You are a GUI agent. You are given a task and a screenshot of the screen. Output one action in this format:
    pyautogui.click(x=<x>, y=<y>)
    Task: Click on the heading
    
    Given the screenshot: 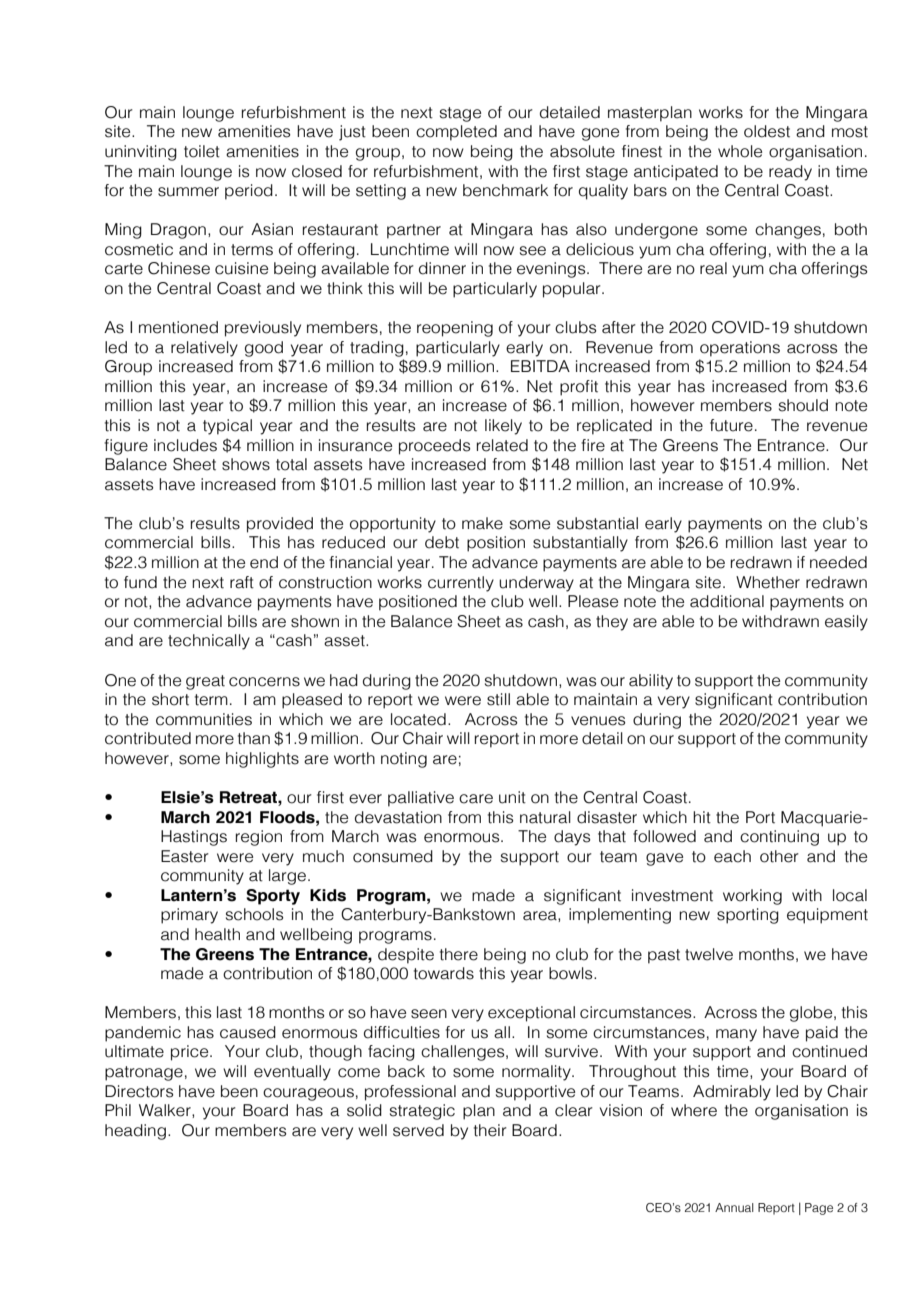 What is the action you would take?
    pyautogui.click(x=135, y=1132)
